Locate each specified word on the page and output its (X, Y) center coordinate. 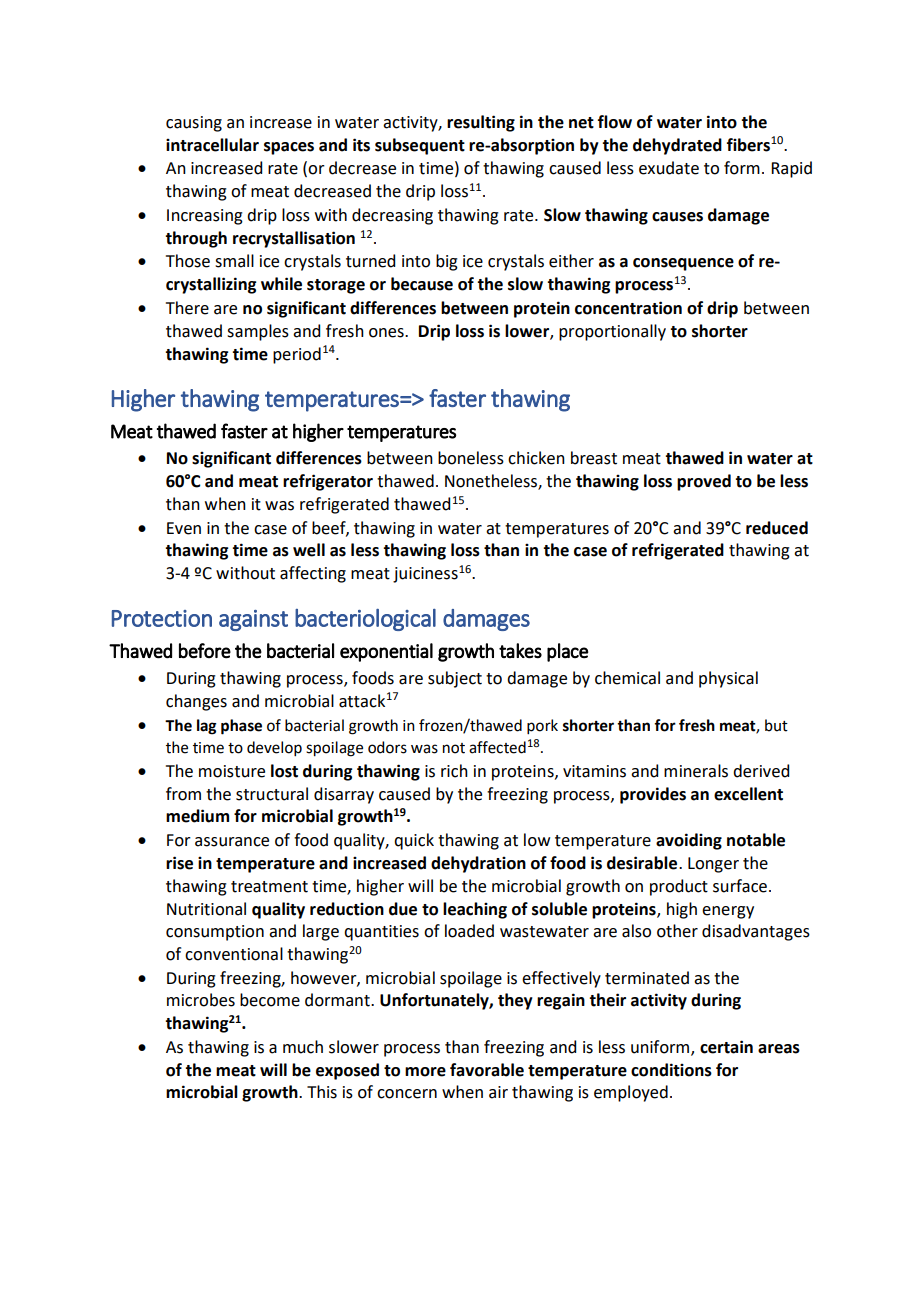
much (303, 1047)
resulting (481, 123)
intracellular (212, 145)
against (253, 620)
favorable (487, 1070)
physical (728, 679)
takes (520, 651)
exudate (669, 168)
